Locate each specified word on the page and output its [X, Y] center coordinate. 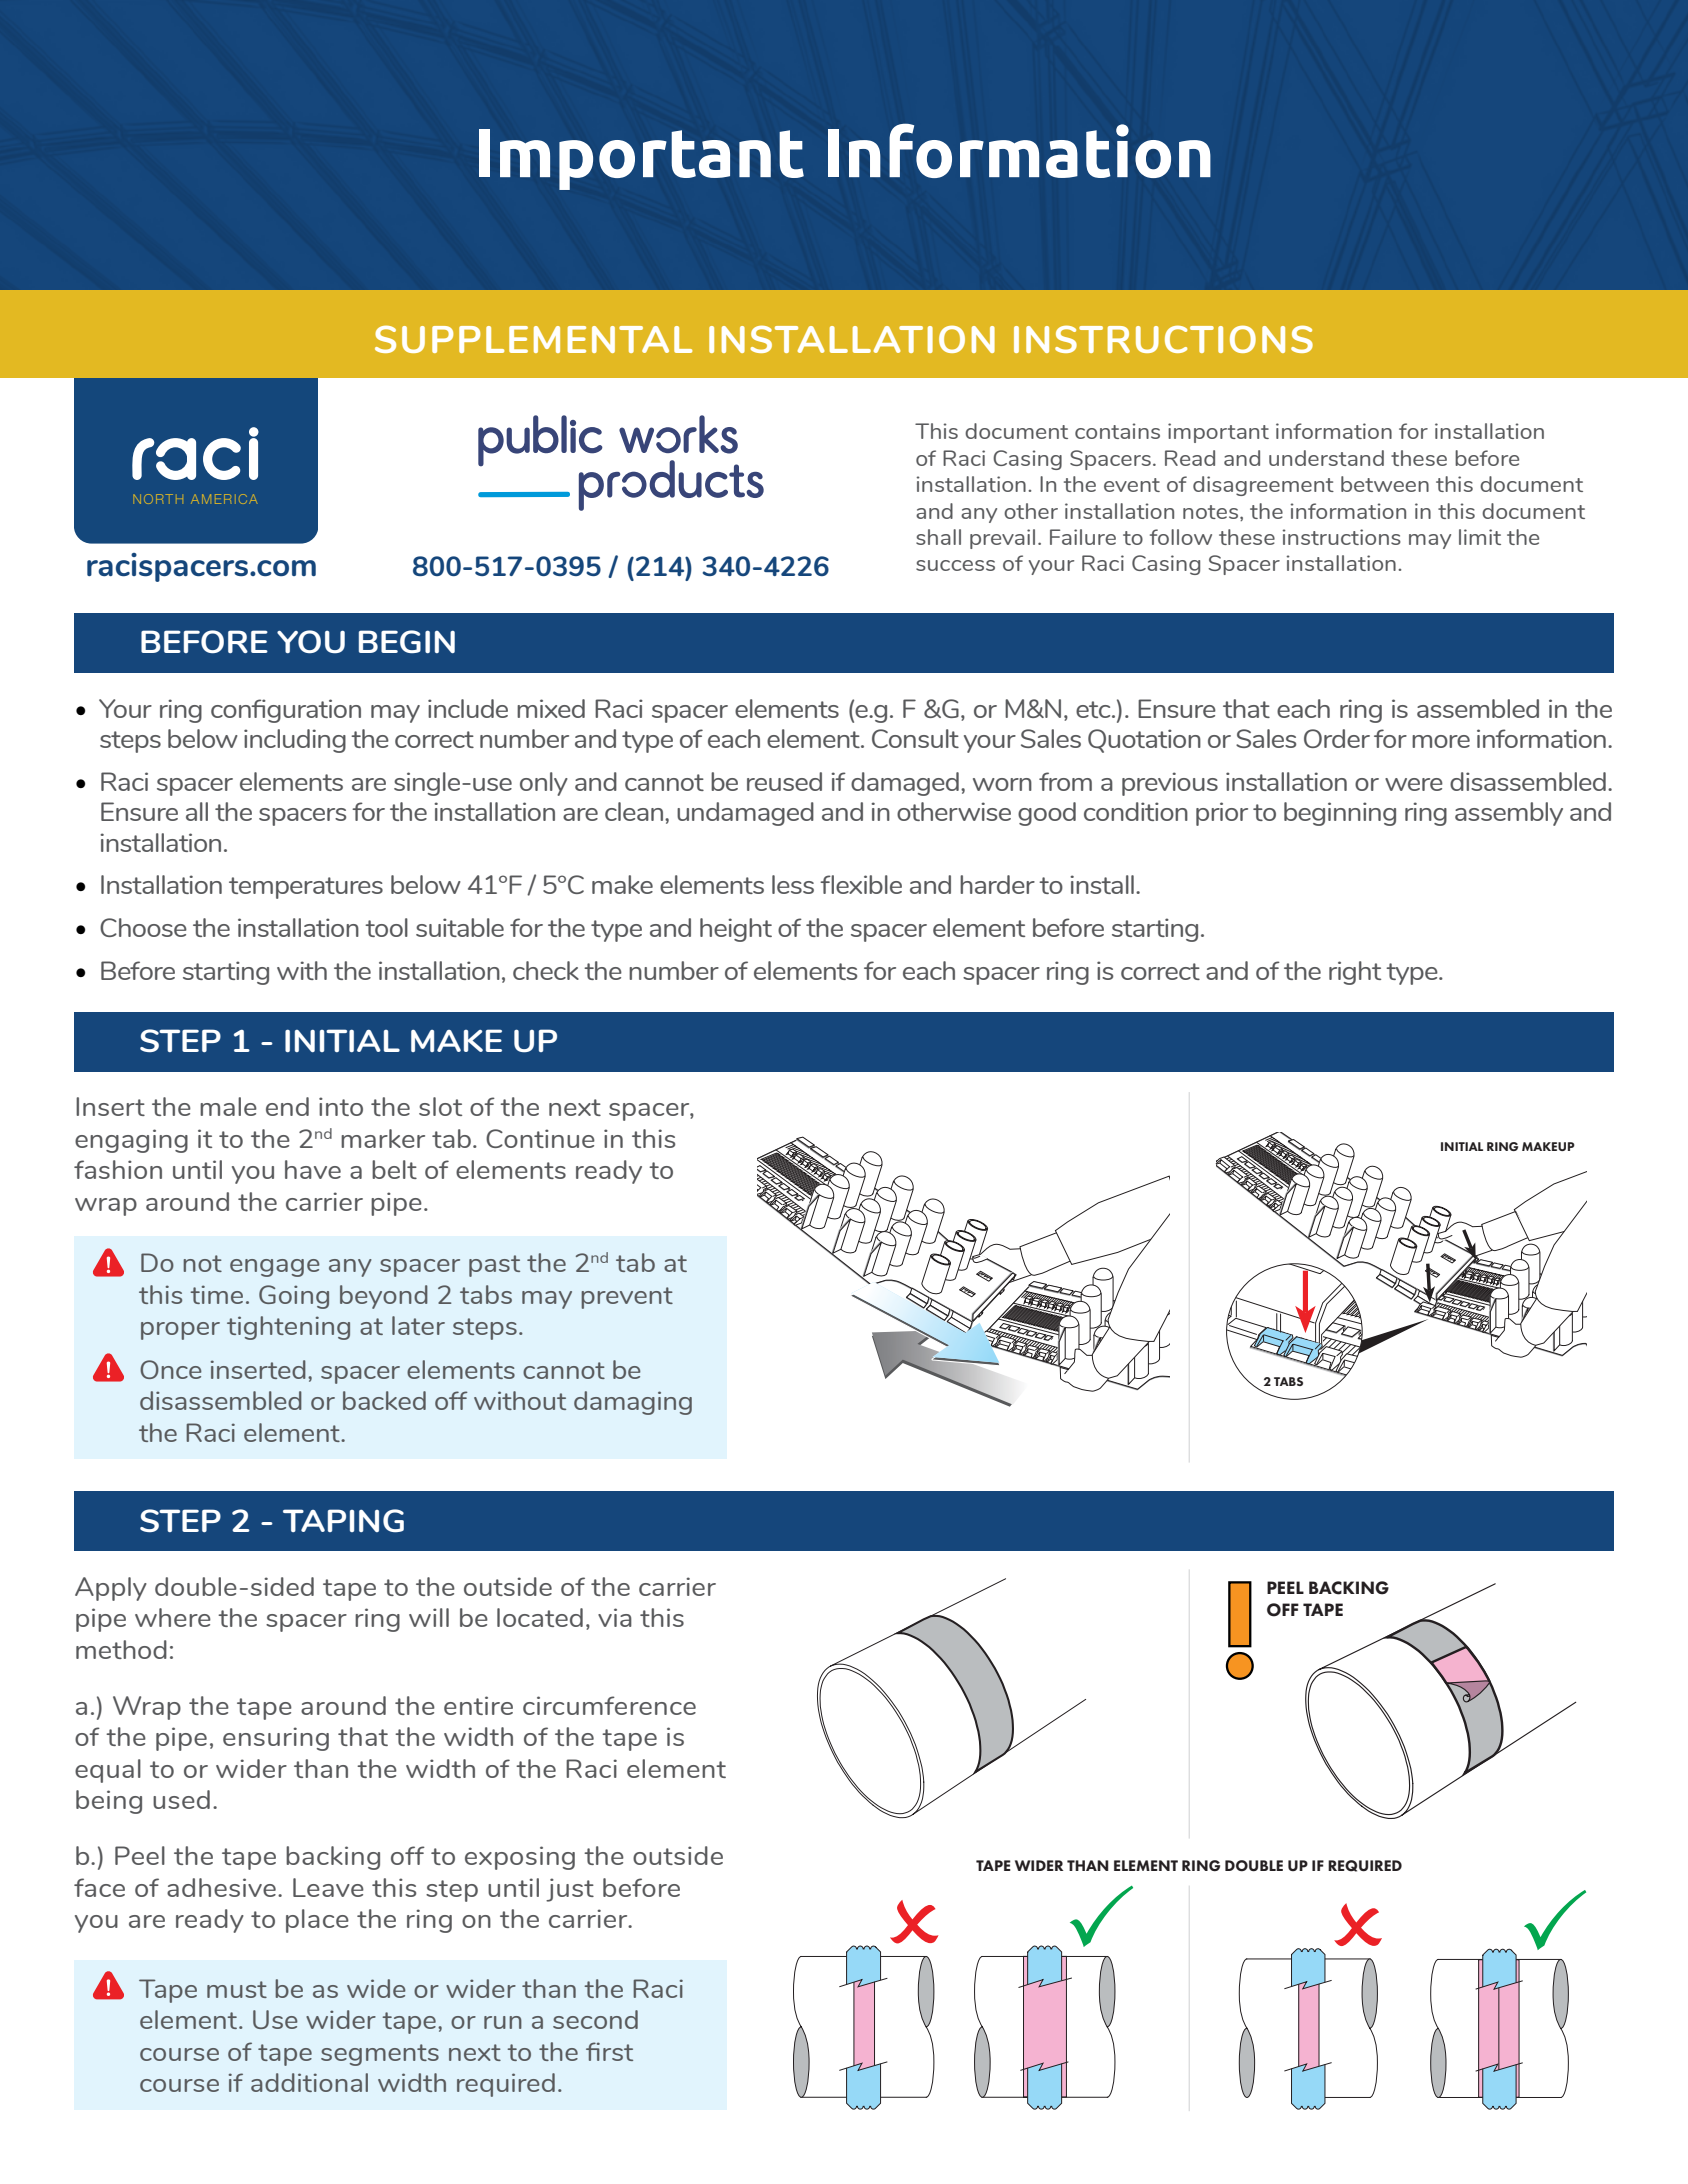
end [287, 1106]
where [173, 1617]
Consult [915, 738]
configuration [286, 711]
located [540, 1617]
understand [1326, 458]
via [615, 1617]
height [736, 930]
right [1355, 973]
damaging [633, 1403]
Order [1337, 738]
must [237, 1989]
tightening [288, 1328]
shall [938, 537]
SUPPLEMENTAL [533, 339]
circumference [609, 1705]
